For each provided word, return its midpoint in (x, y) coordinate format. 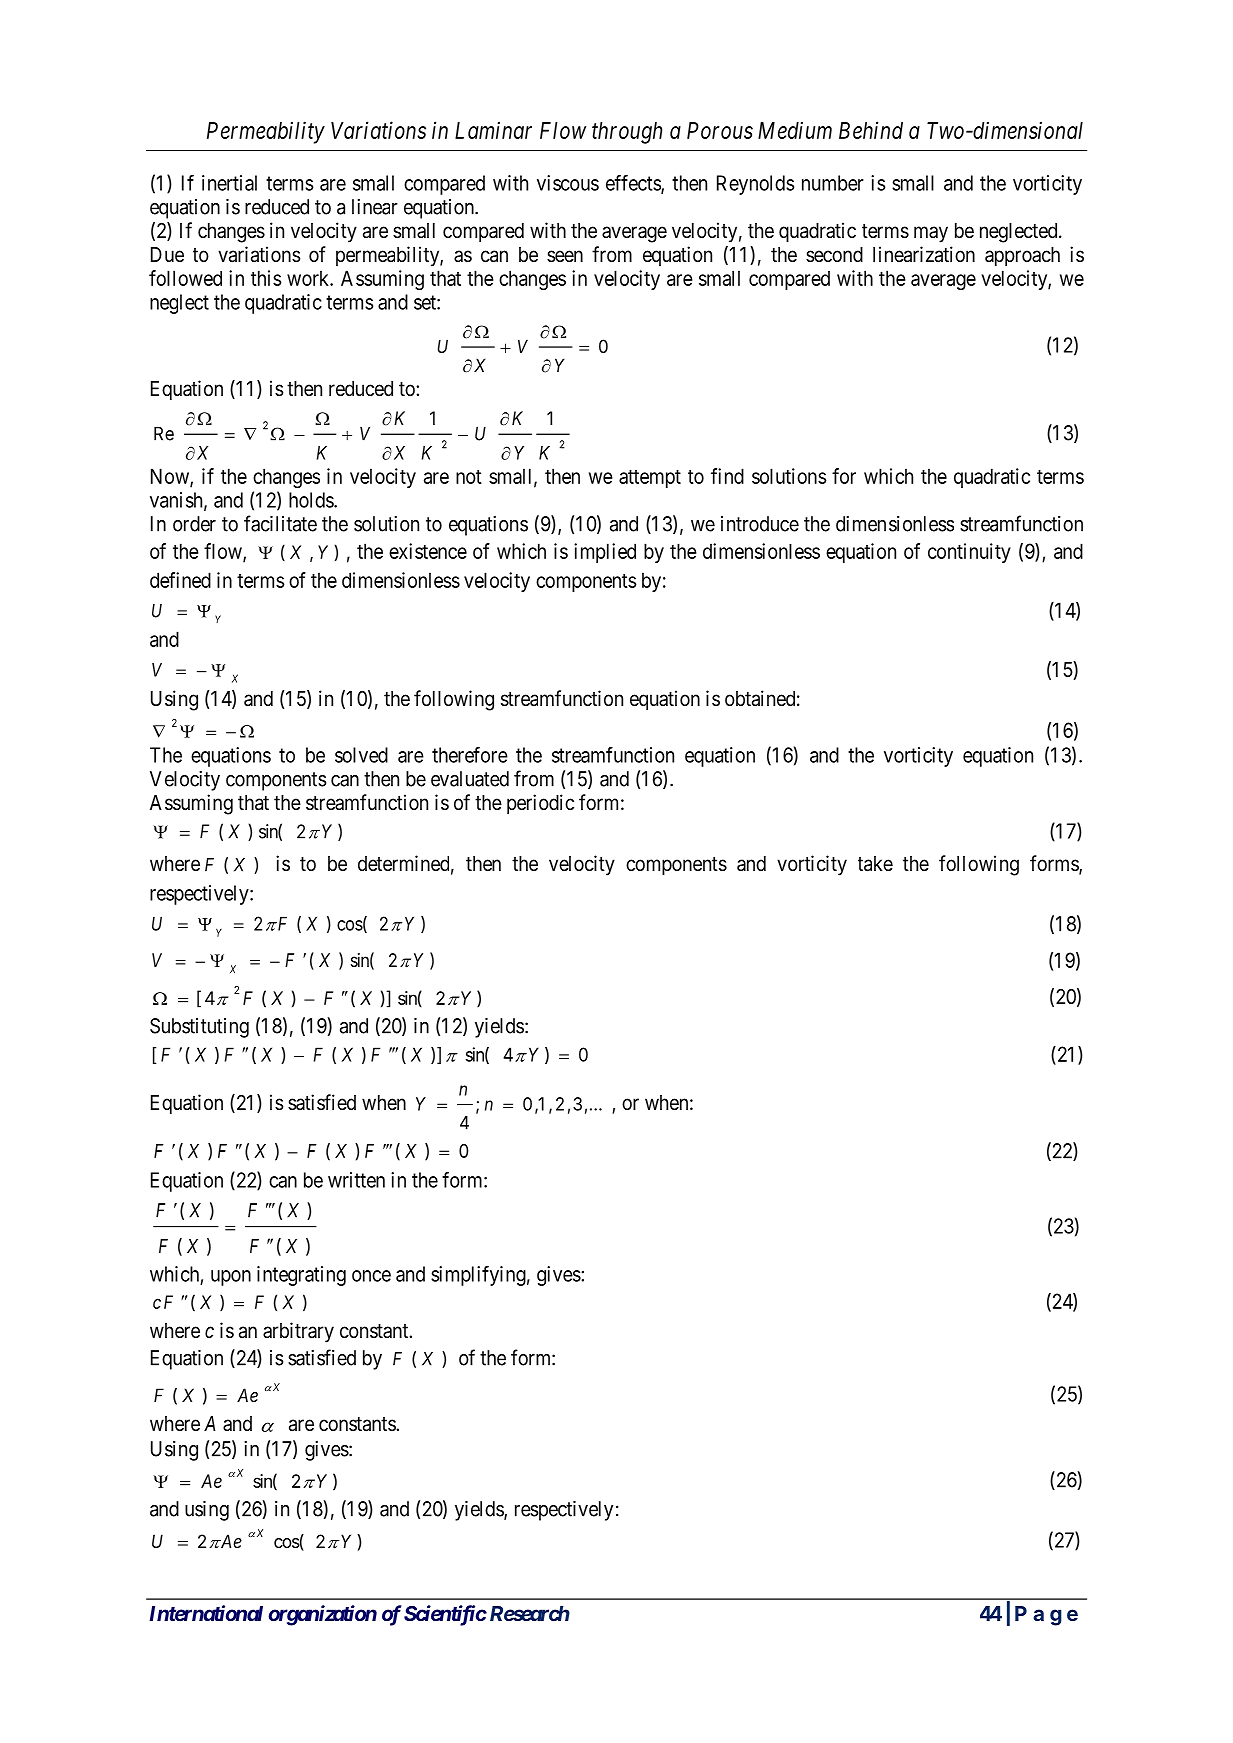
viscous (568, 183)
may (931, 234)
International (206, 1613)
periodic (540, 804)
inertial (229, 183)
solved (361, 755)
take (875, 864)
